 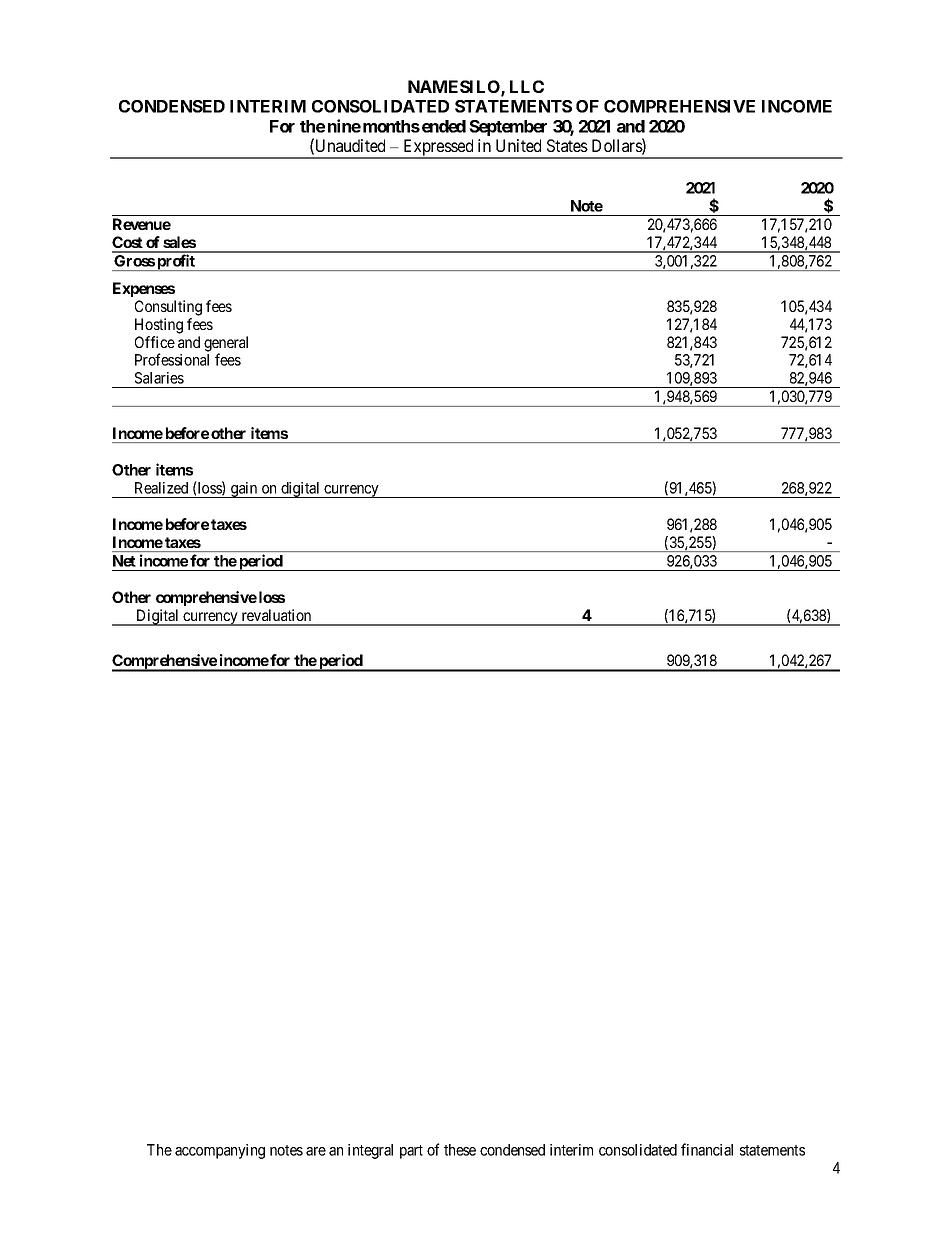 What do you see at coordinates (220, 1151) in the image?
I see `accompanying` at bounding box center [220, 1151].
